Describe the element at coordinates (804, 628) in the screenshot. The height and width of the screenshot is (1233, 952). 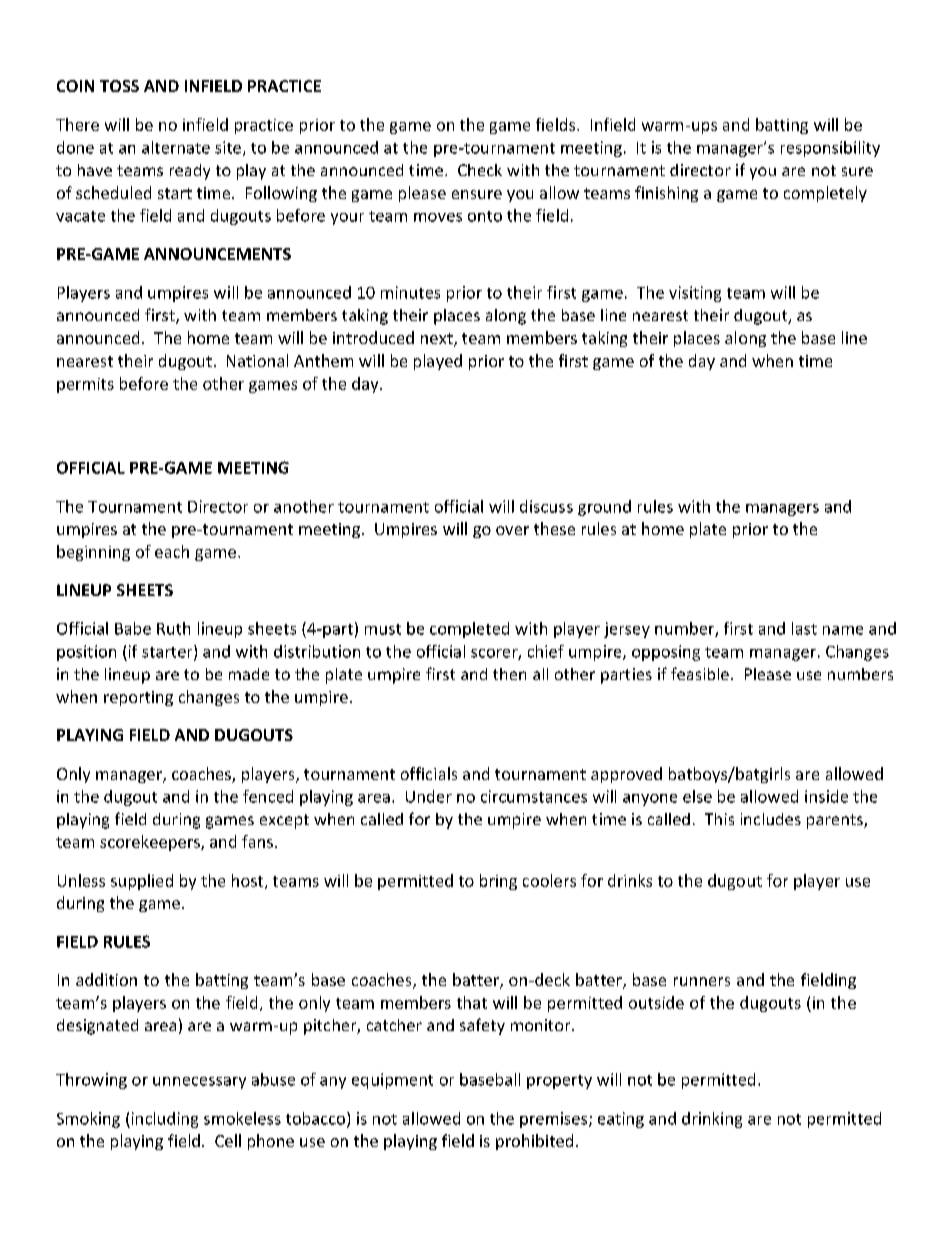
I see `last` at that location.
